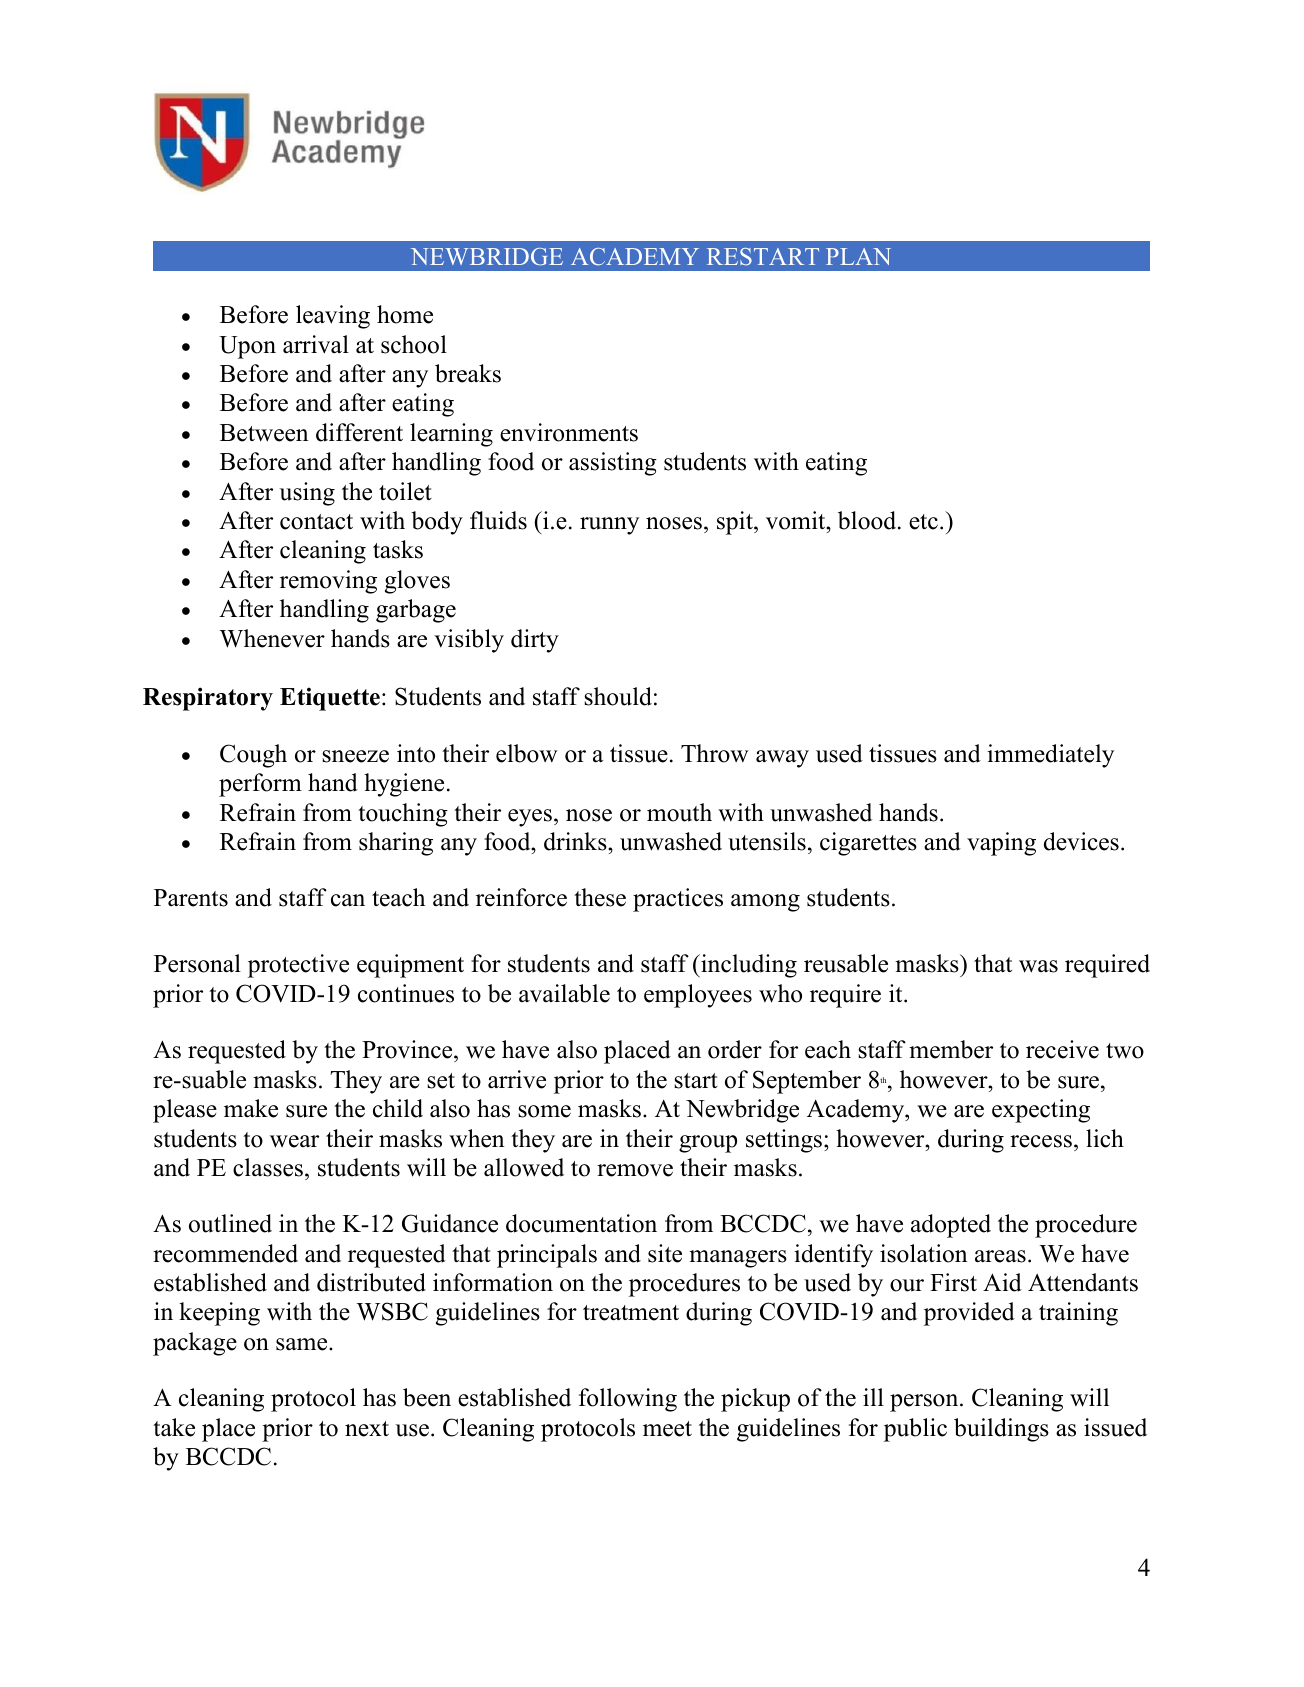 This screenshot has width=1304, height=1687. What do you see at coordinates (1041, 1111) in the screenshot?
I see `expecting` at bounding box center [1041, 1111].
